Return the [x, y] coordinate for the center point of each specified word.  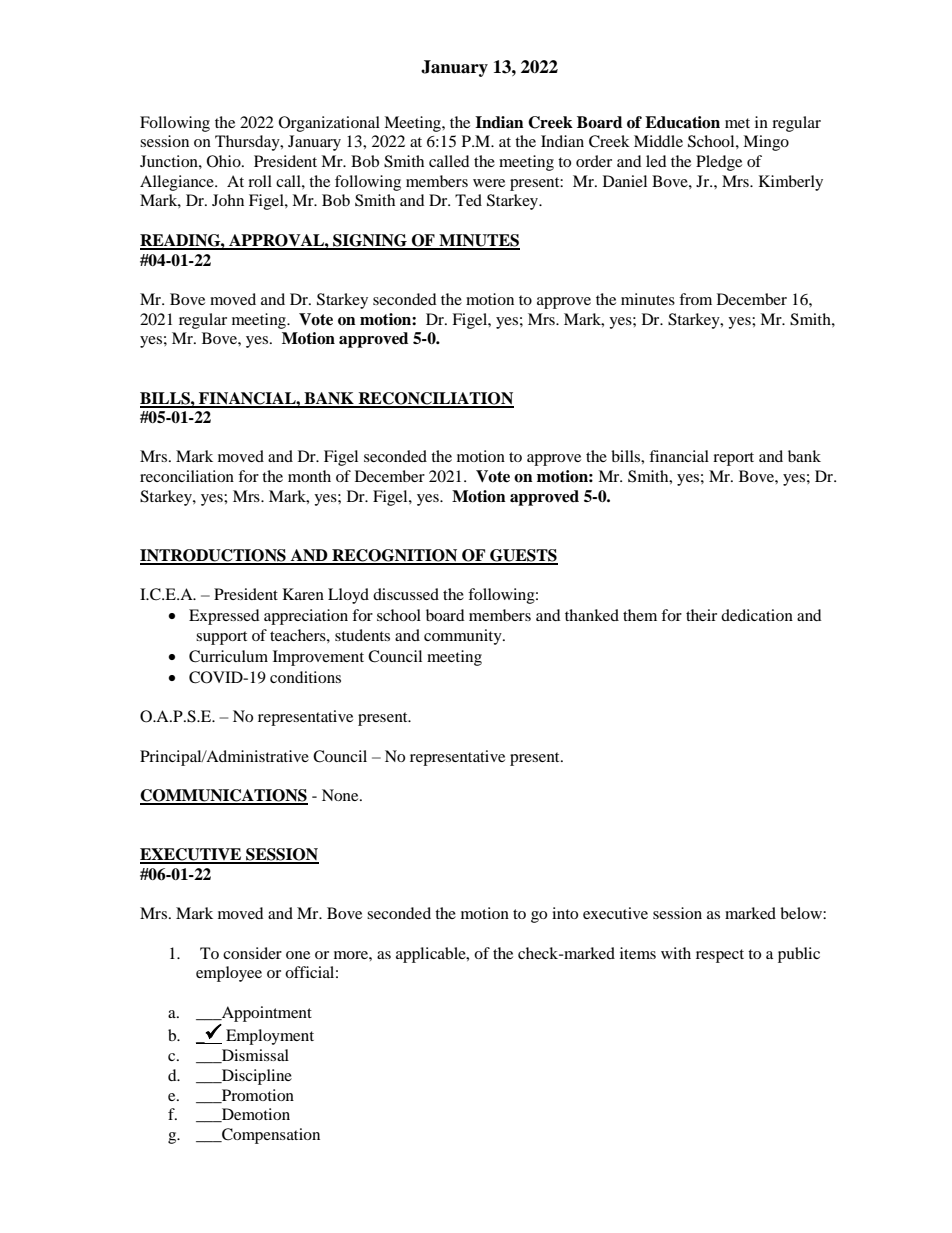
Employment [270, 1037]
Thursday [248, 143]
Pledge [719, 163]
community [464, 637]
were [489, 183]
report [733, 459]
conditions [305, 677]
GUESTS [523, 556]
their [701, 615]
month [309, 476]
